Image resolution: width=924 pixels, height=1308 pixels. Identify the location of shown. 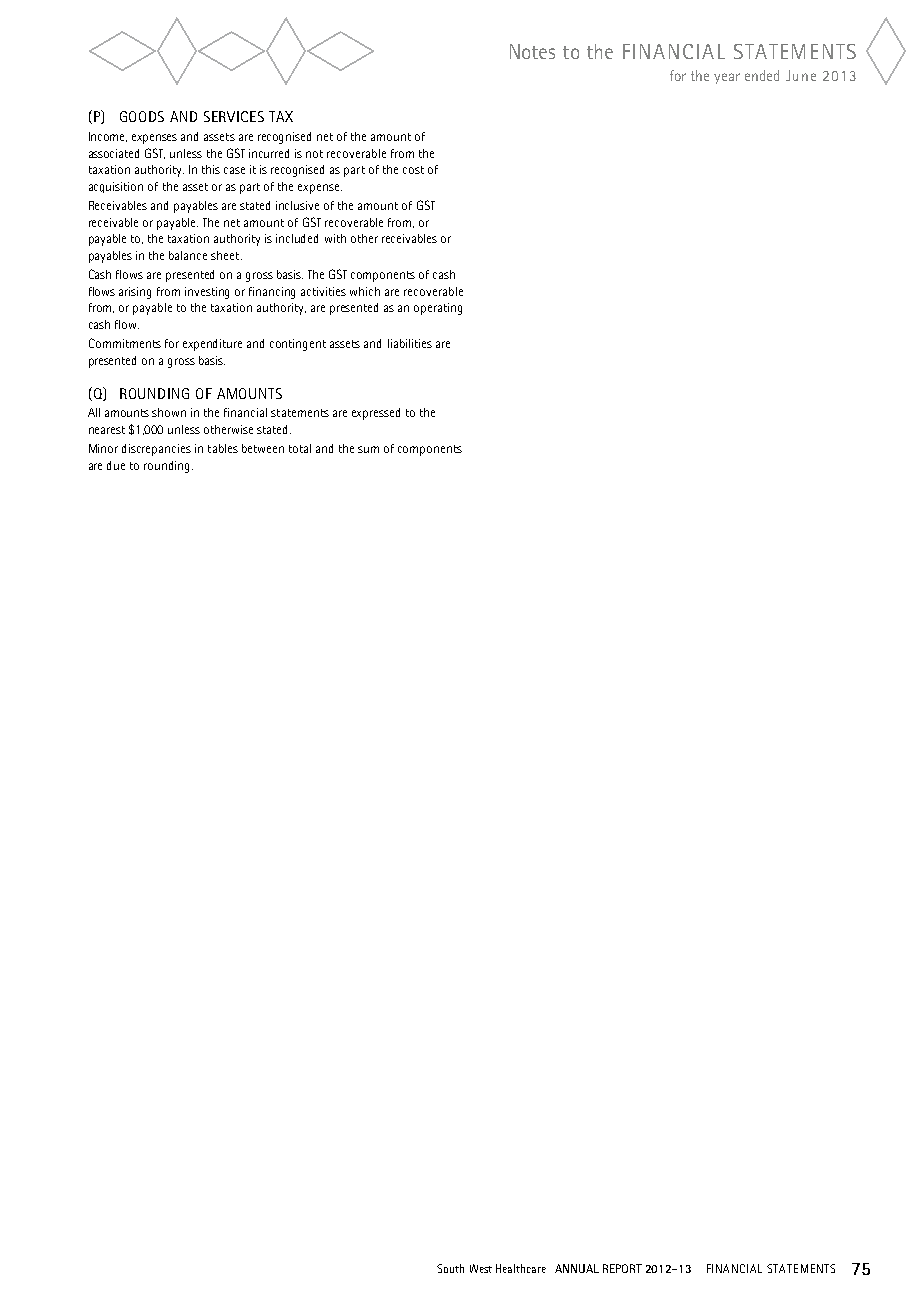
(169, 412).
